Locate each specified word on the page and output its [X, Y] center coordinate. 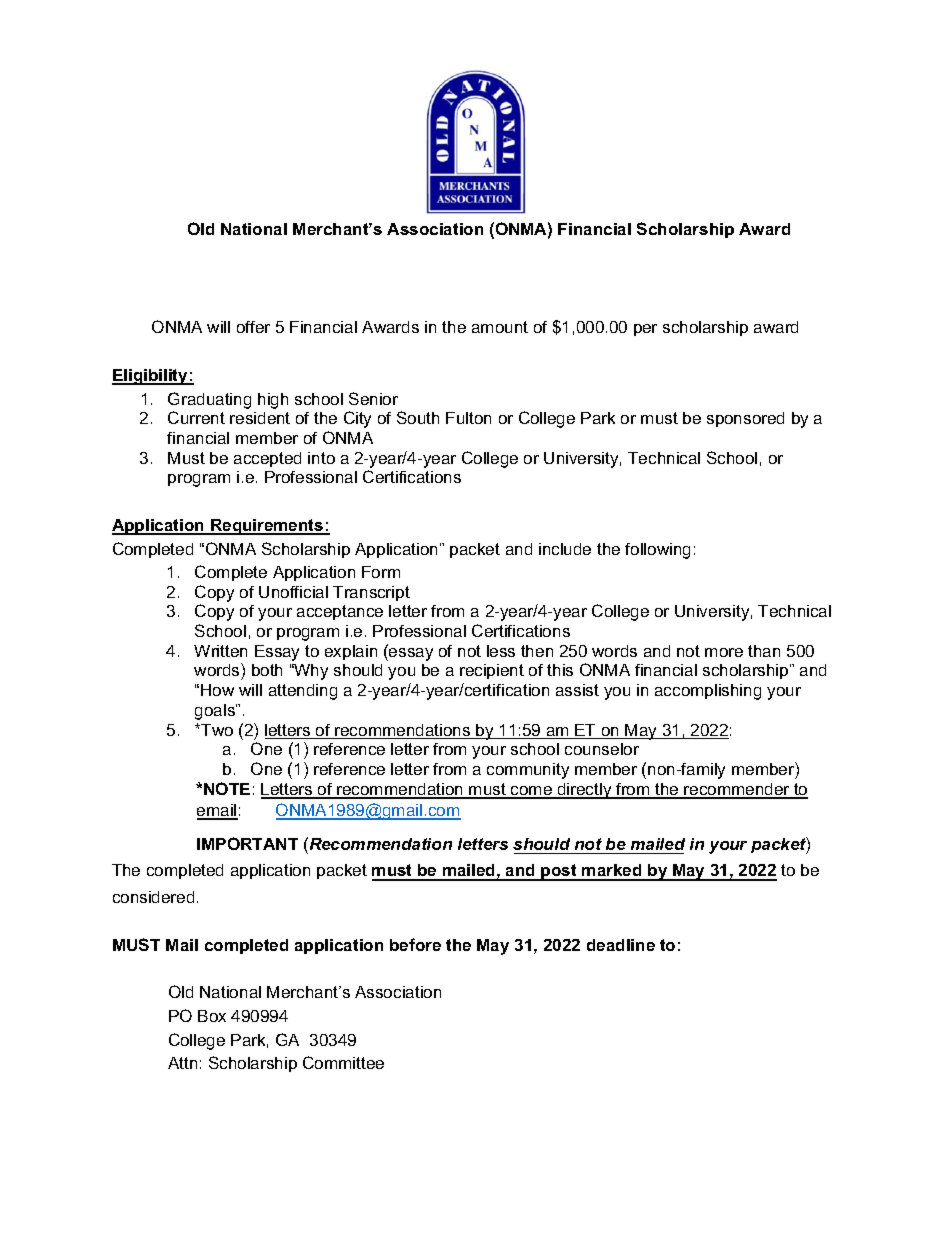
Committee [343, 1062]
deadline [621, 945]
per [645, 330]
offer [253, 327]
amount [500, 327]
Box [212, 1016]
